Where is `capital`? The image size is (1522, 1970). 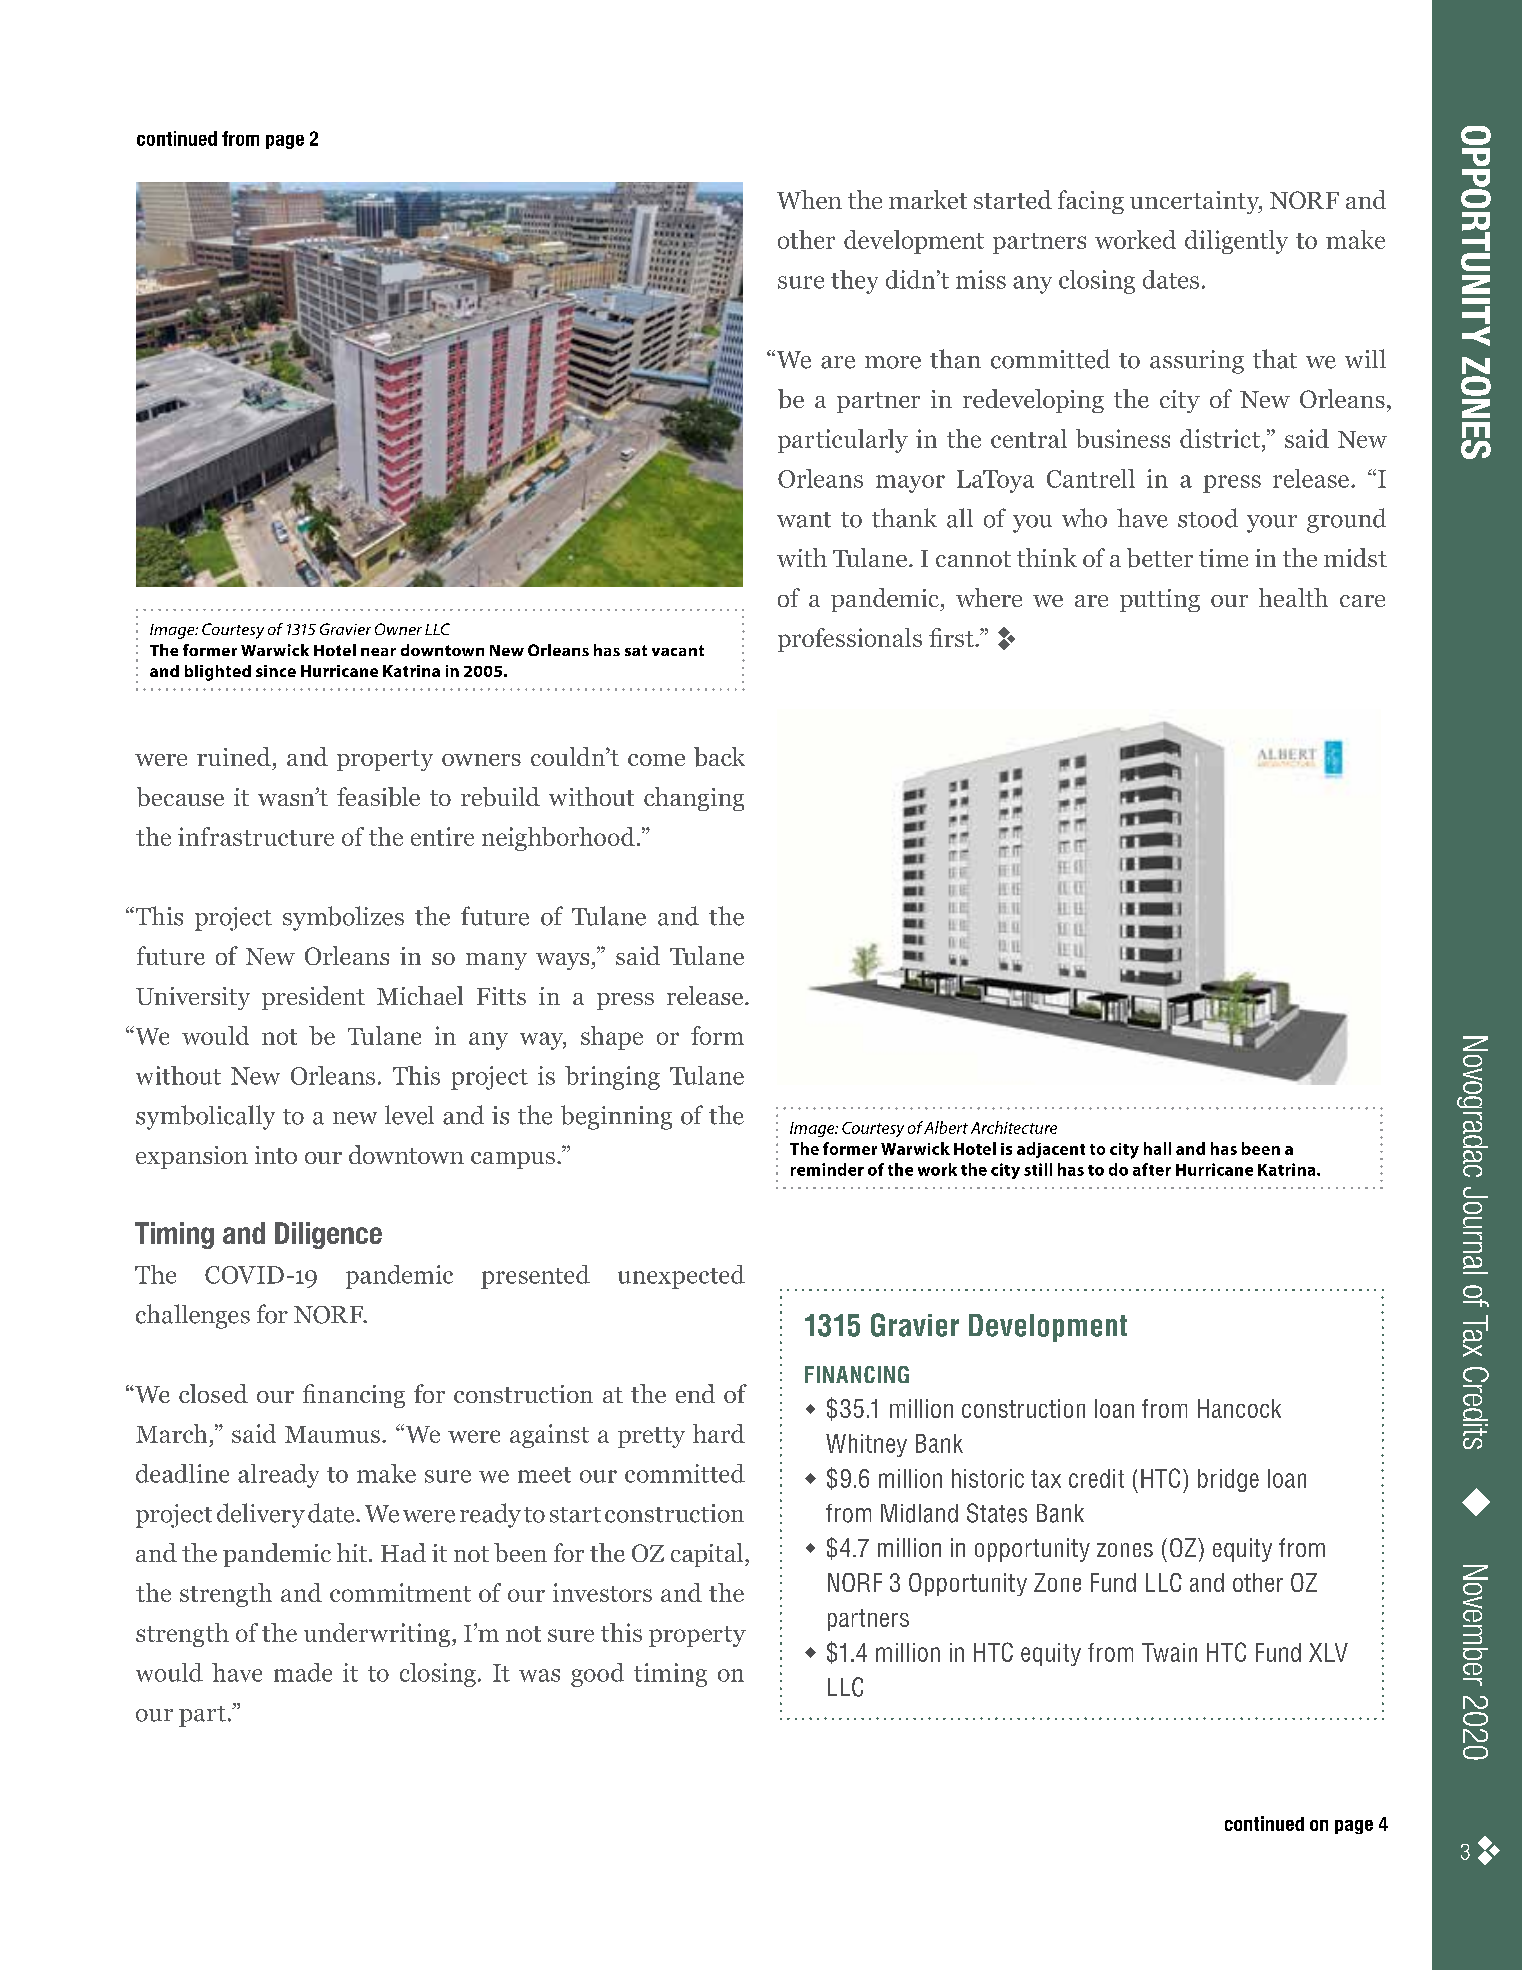 capital is located at coordinates (708, 1555).
